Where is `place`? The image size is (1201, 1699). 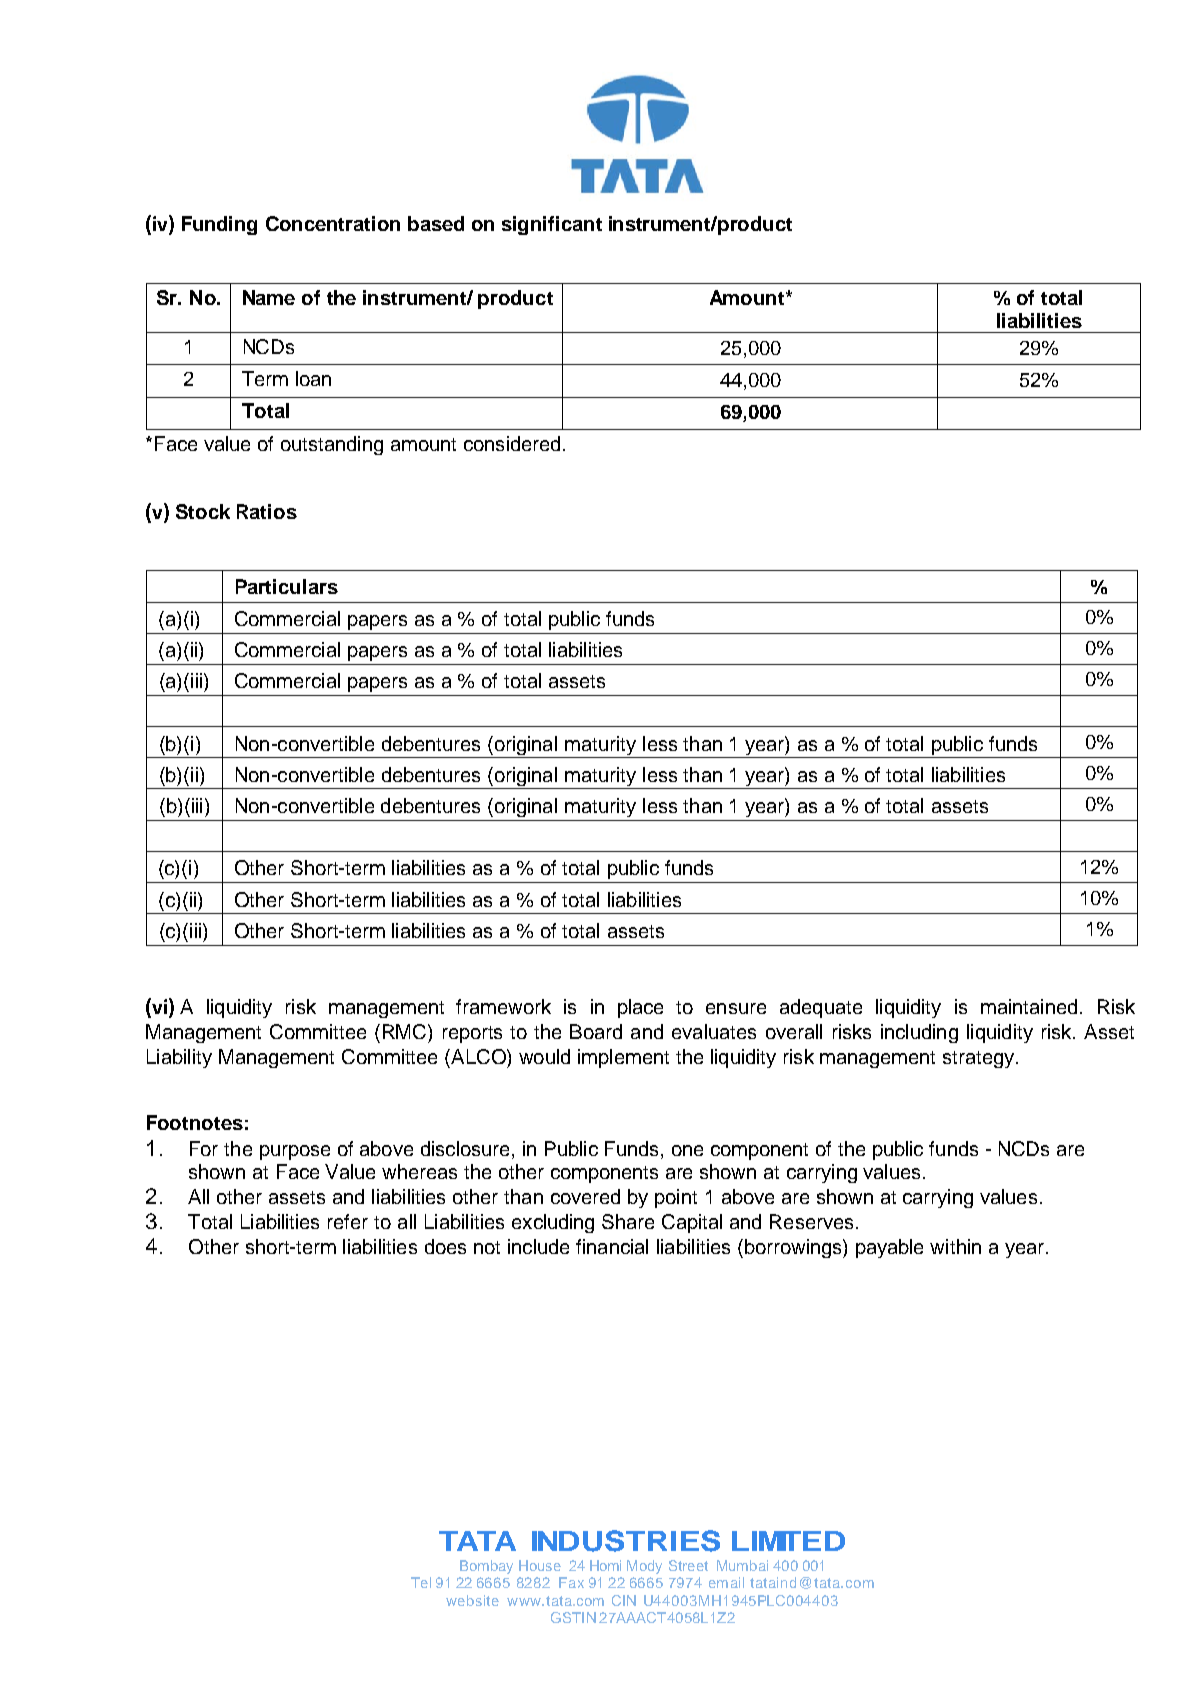 place is located at coordinates (640, 1008).
